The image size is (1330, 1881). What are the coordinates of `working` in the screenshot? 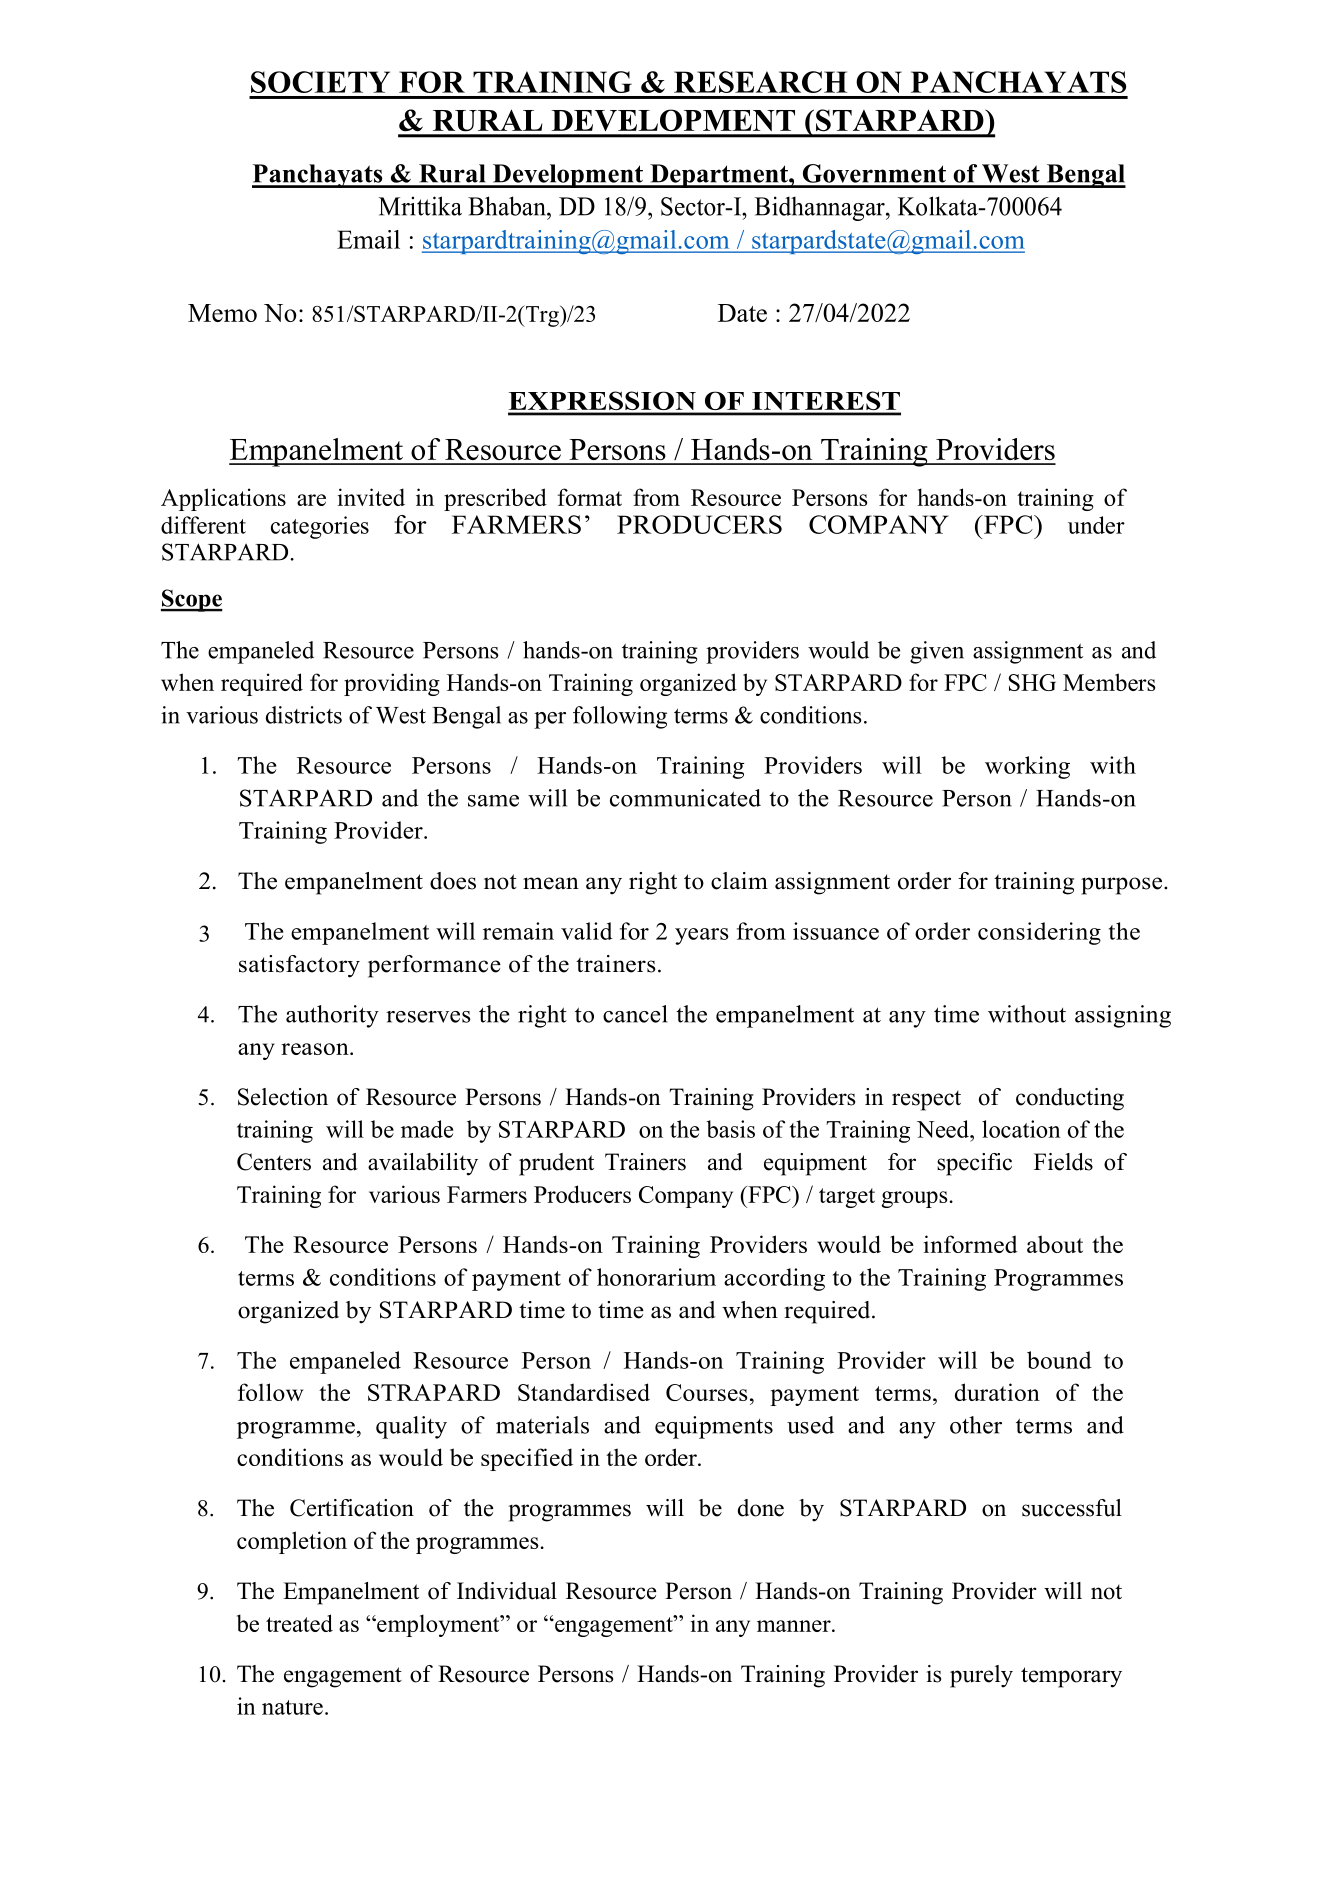 It's located at (1027, 767).
